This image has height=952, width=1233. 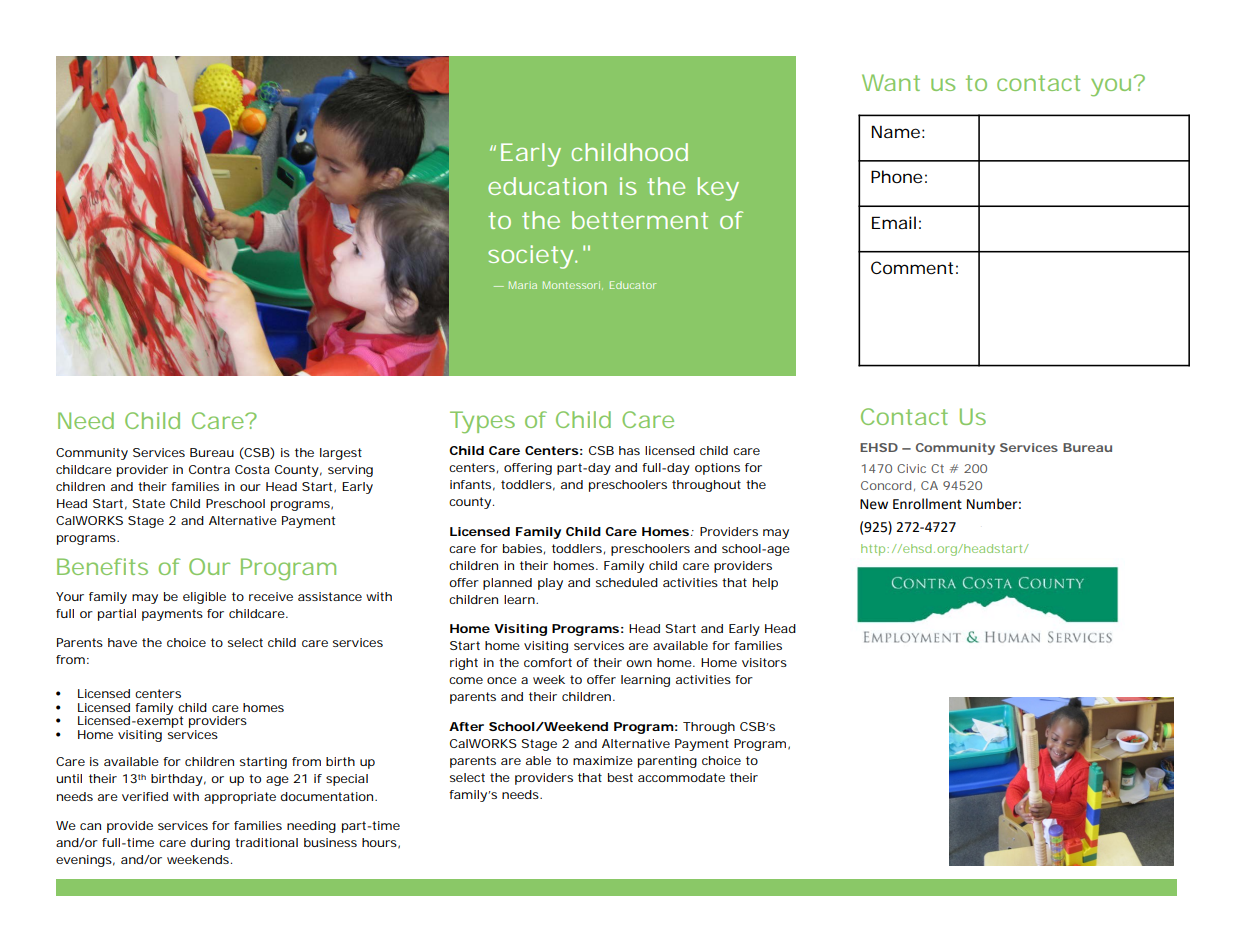 What do you see at coordinates (482, 422) in the image?
I see `Types` at bounding box center [482, 422].
